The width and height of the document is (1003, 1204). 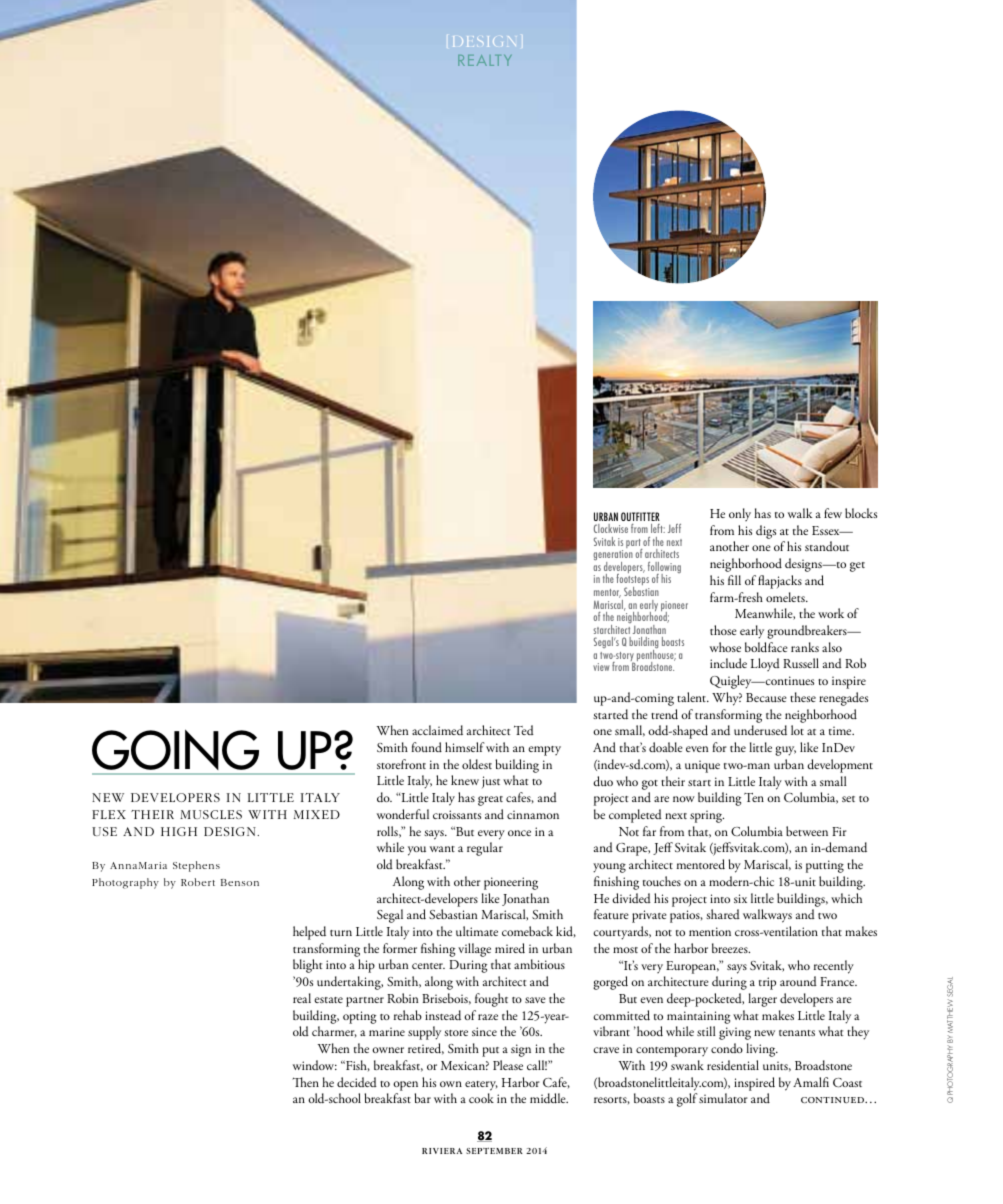 What do you see at coordinates (611, 528) in the document?
I see `Clockwise` at bounding box center [611, 528].
